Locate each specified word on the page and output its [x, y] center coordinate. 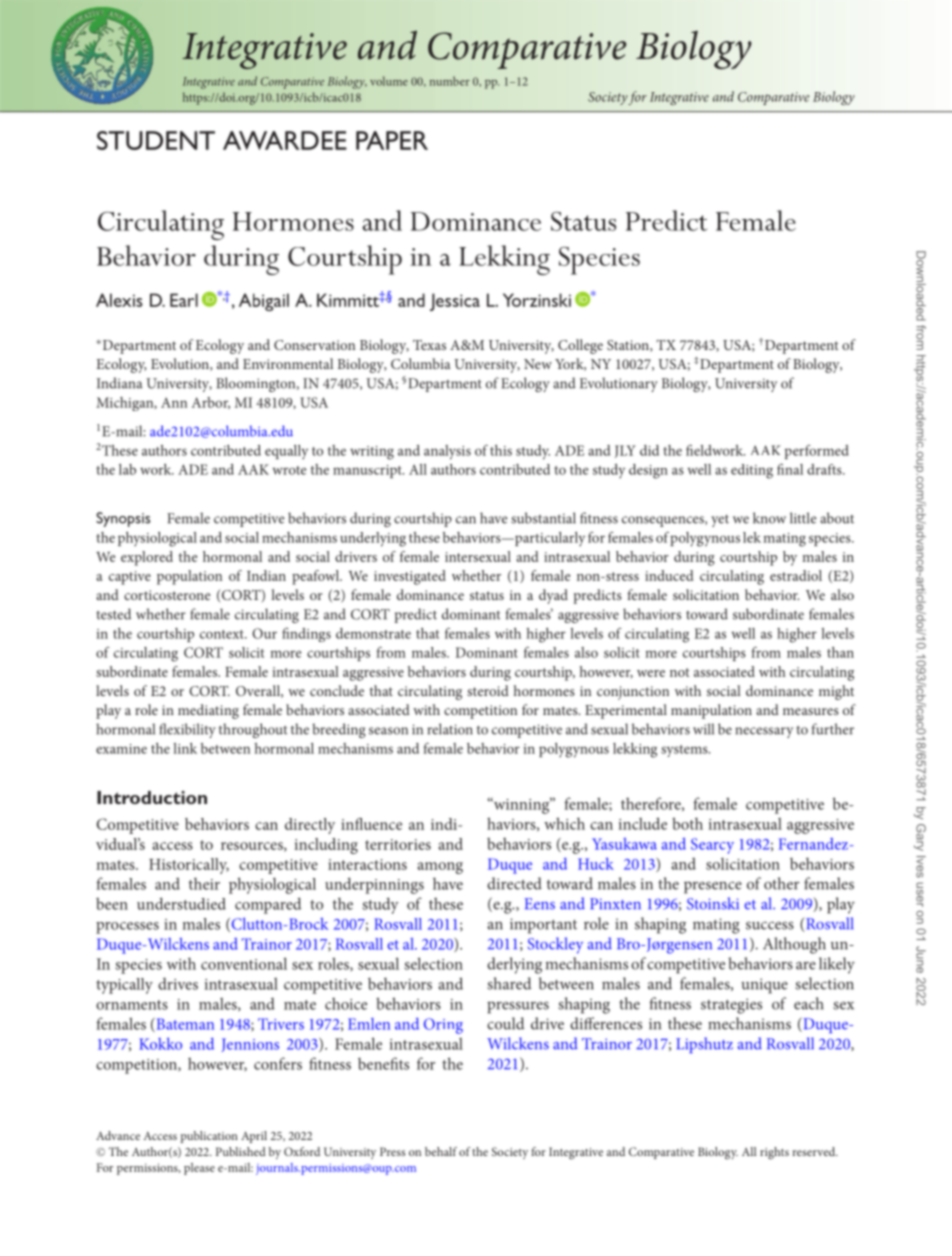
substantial [543, 518]
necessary [764, 732]
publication [209, 1137]
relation [450, 729]
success [770, 925]
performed [817, 452]
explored [147, 558]
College [580, 346]
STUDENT [156, 140]
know [769, 518]
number [450, 81]
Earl [184, 300]
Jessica [455, 302]
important [543, 926]
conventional [244, 963]
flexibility [187, 730]
